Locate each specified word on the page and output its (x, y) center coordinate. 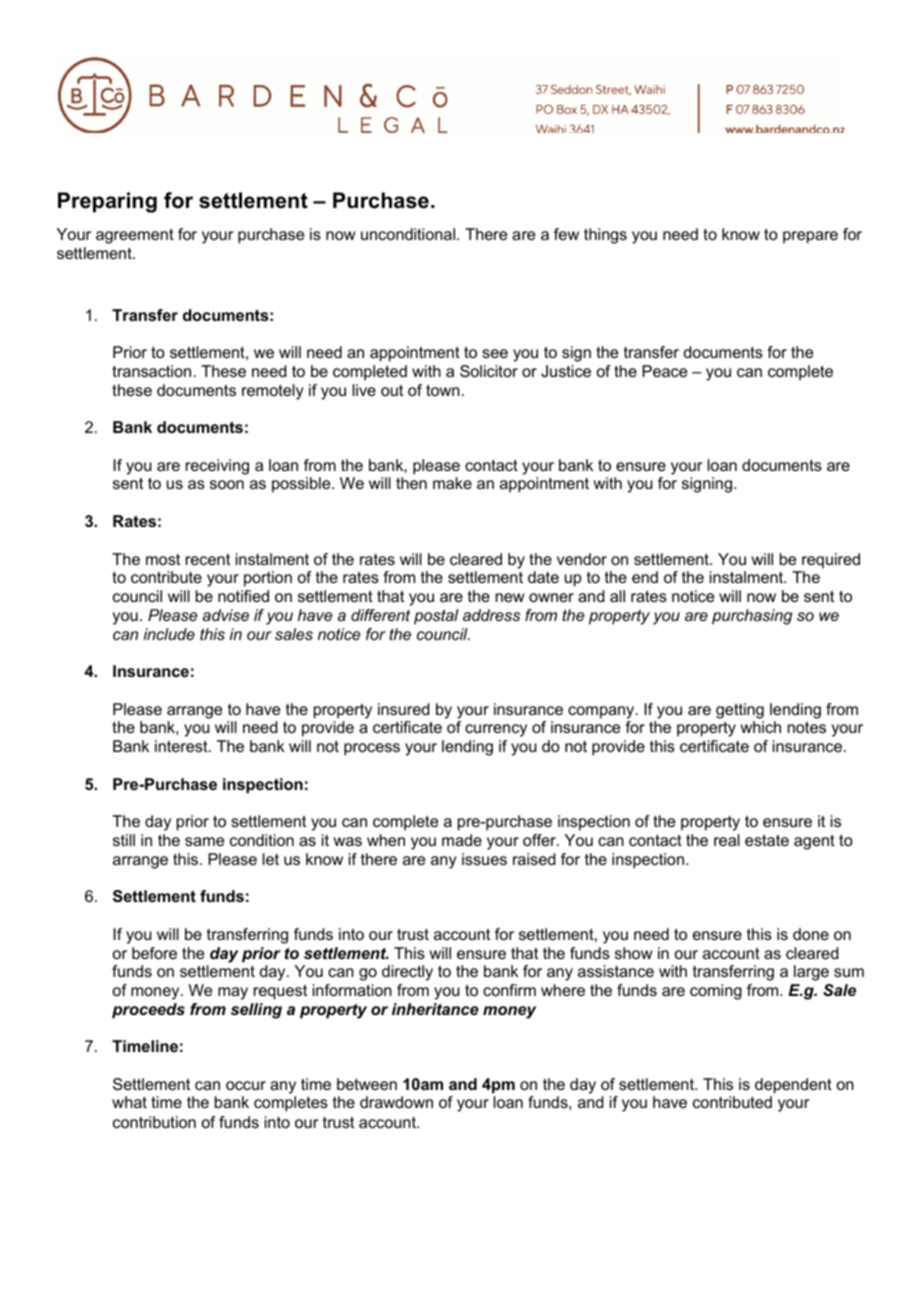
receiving (217, 467)
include (169, 634)
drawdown (396, 1102)
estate (767, 840)
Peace (664, 371)
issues (484, 859)
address (491, 615)
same (204, 841)
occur (246, 1085)
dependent (793, 1086)
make (452, 483)
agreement (135, 236)
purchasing (752, 617)
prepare (810, 237)
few (566, 234)
